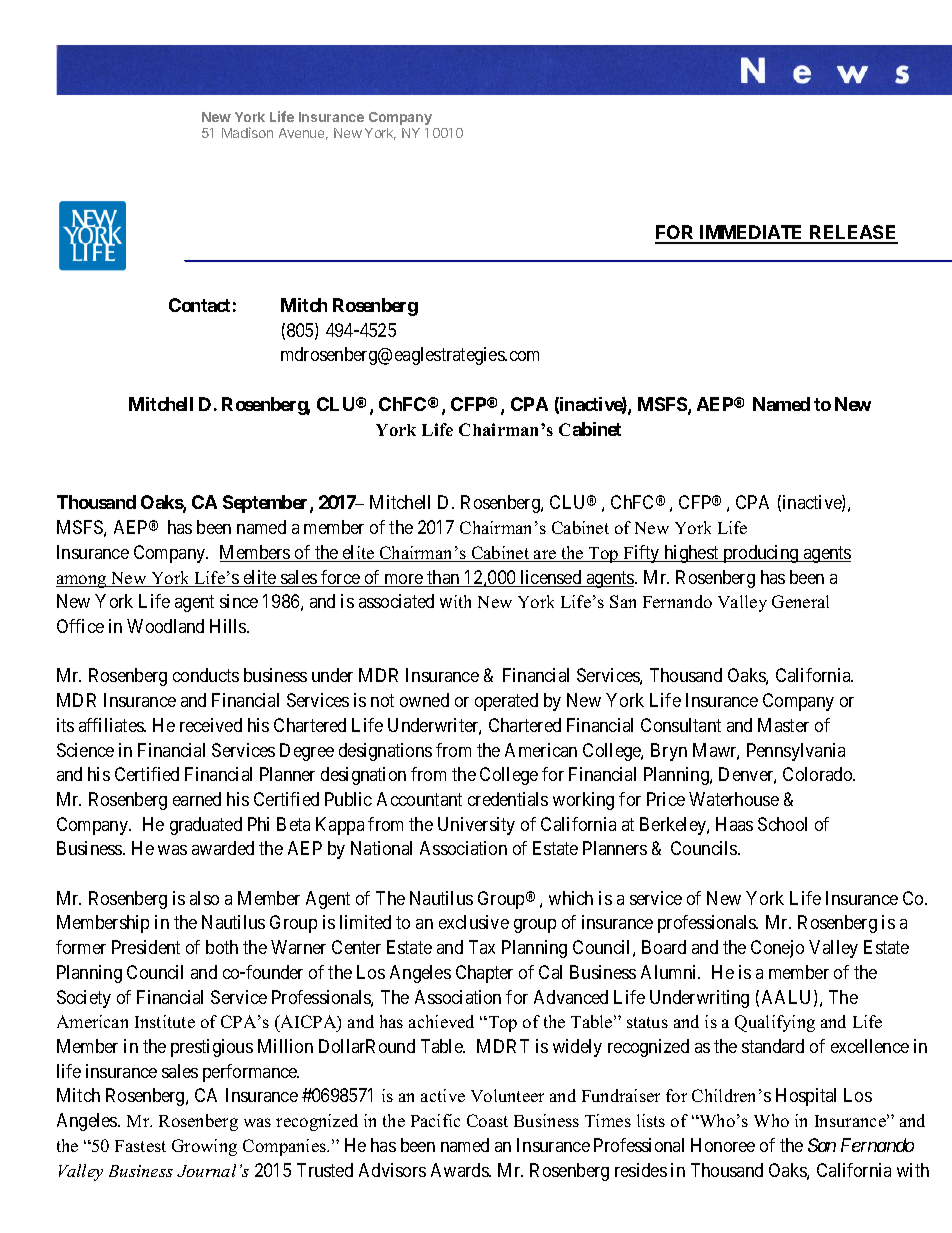 This screenshot has height=1233, width=952. What do you see at coordinates (545, 556) in the screenshot?
I see `are` at bounding box center [545, 556].
